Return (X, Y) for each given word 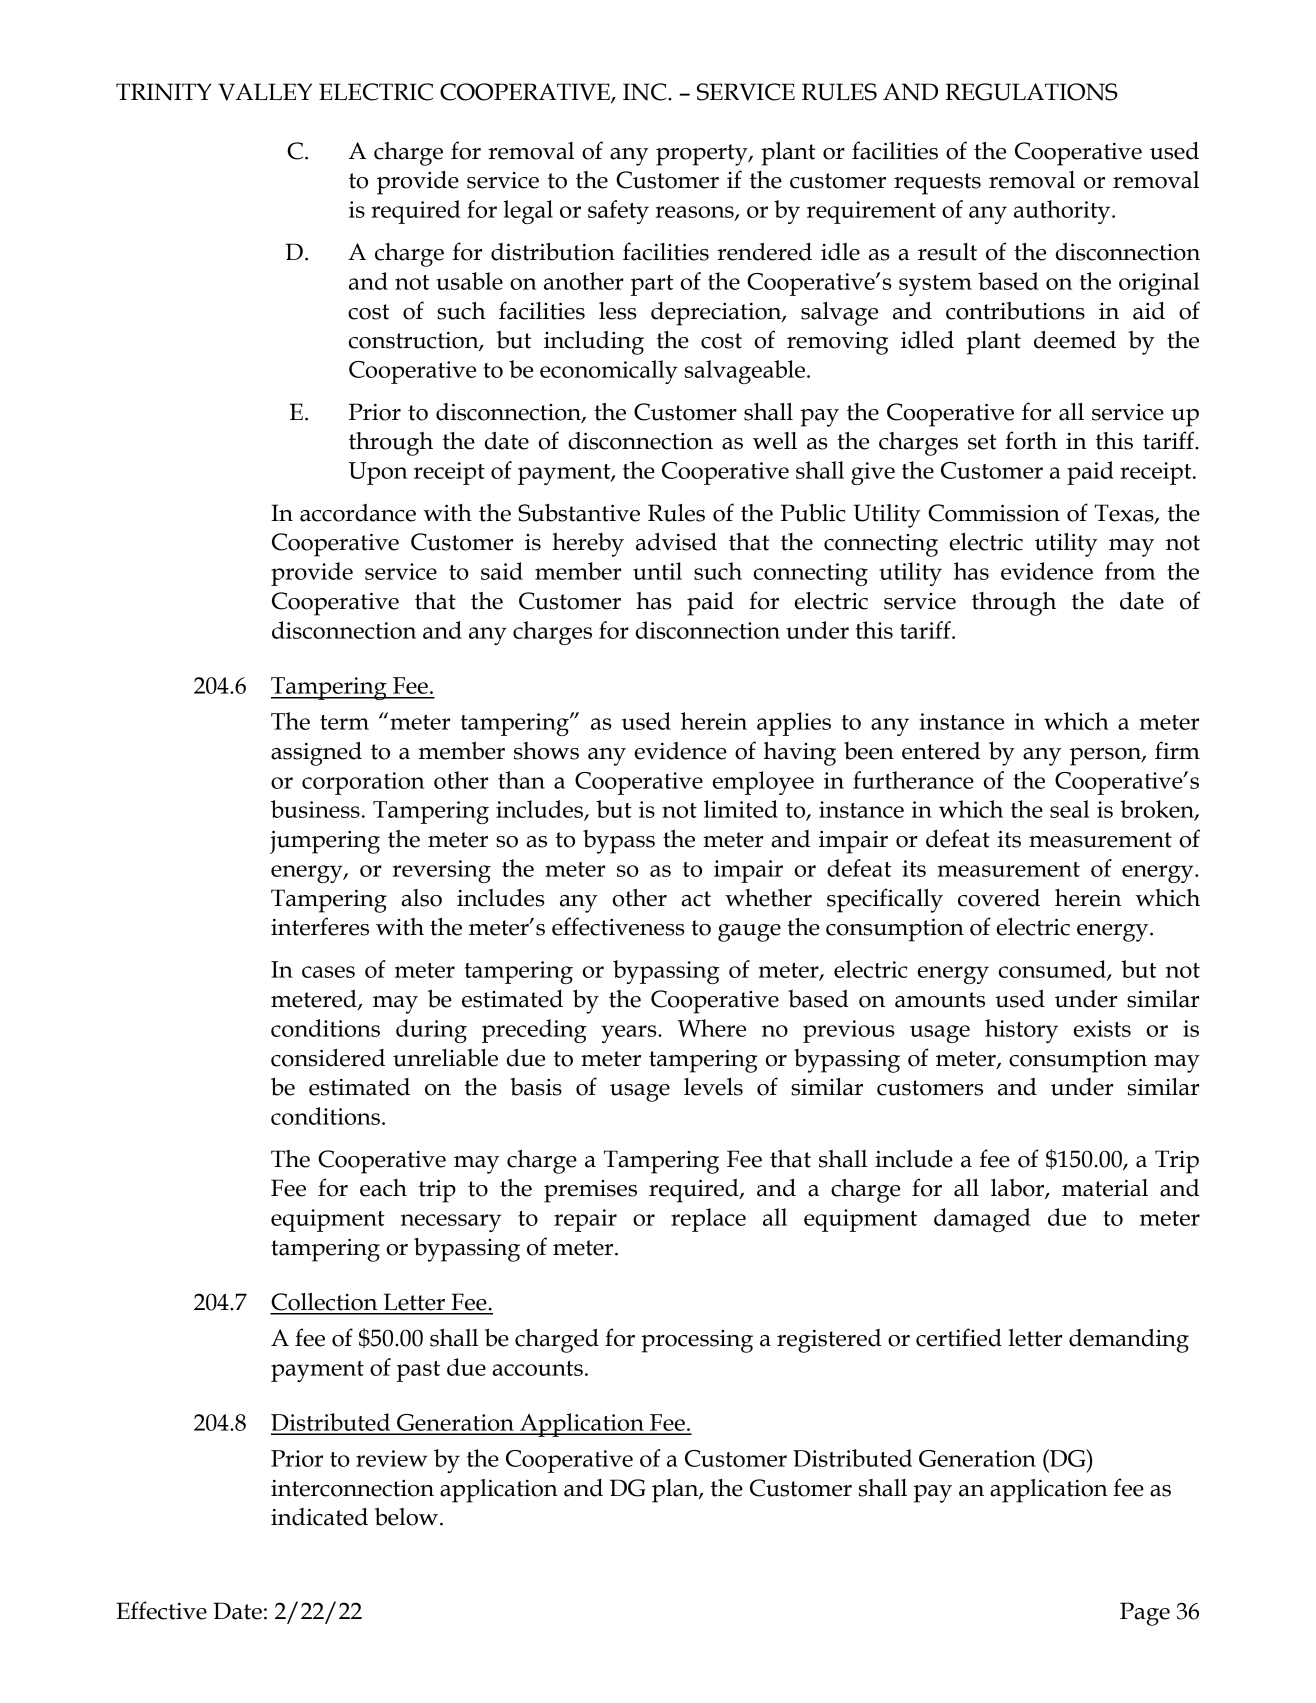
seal (1069, 809)
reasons (696, 213)
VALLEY (265, 92)
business (315, 809)
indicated (319, 1517)
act (696, 899)
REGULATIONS (1031, 92)
